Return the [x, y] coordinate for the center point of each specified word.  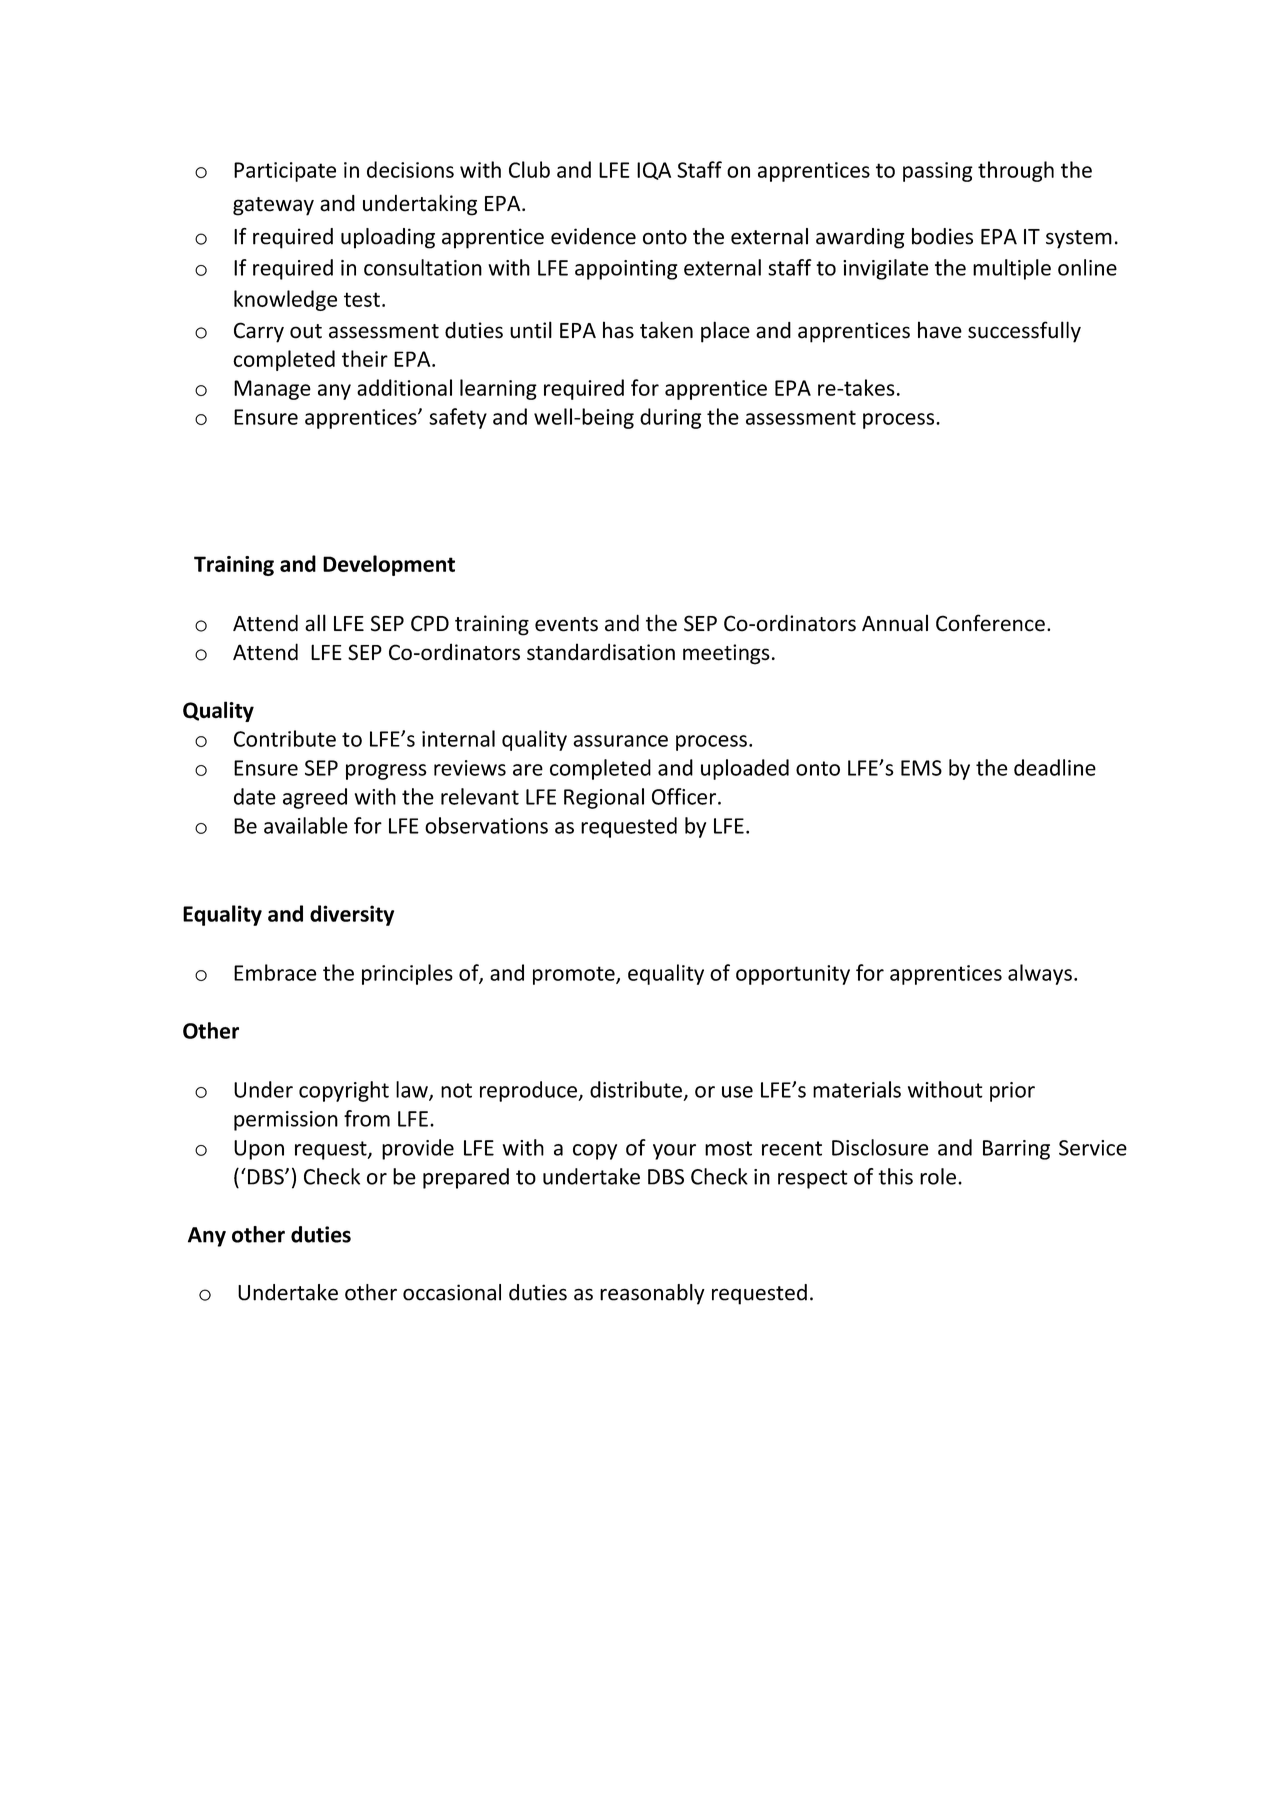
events [566, 624]
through [1016, 171]
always [1040, 974]
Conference [990, 623]
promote [575, 975]
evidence [593, 236]
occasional [452, 1292]
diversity [352, 915]
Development [389, 565]
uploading [388, 238]
